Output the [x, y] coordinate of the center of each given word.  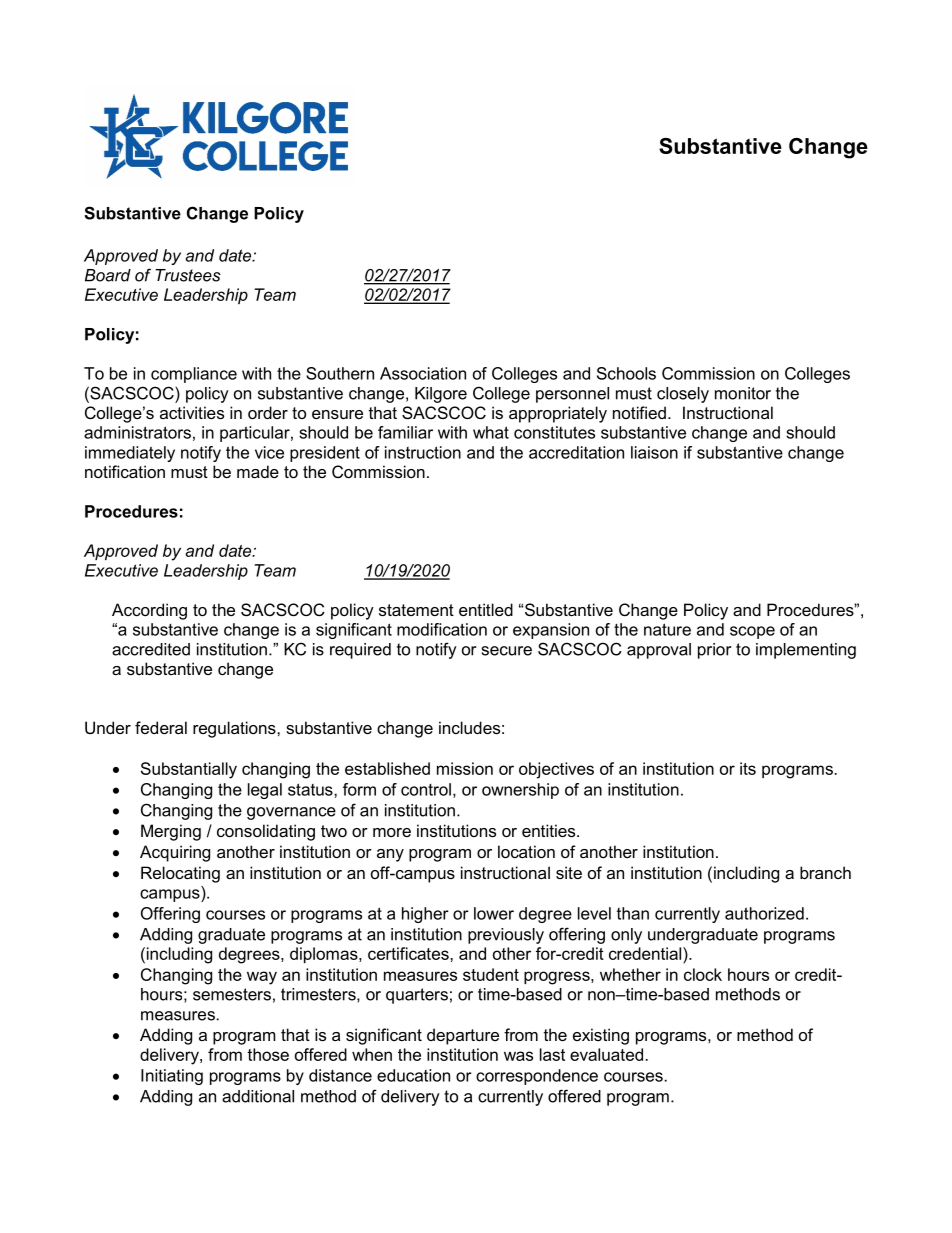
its [748, 768]
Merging [171, 832]
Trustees [188, 275]
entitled [486, 609]
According [149, 611]
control [426, 789]
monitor [743, 393]
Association [423, 373]
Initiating [172, 1077]
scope [752, 632]
